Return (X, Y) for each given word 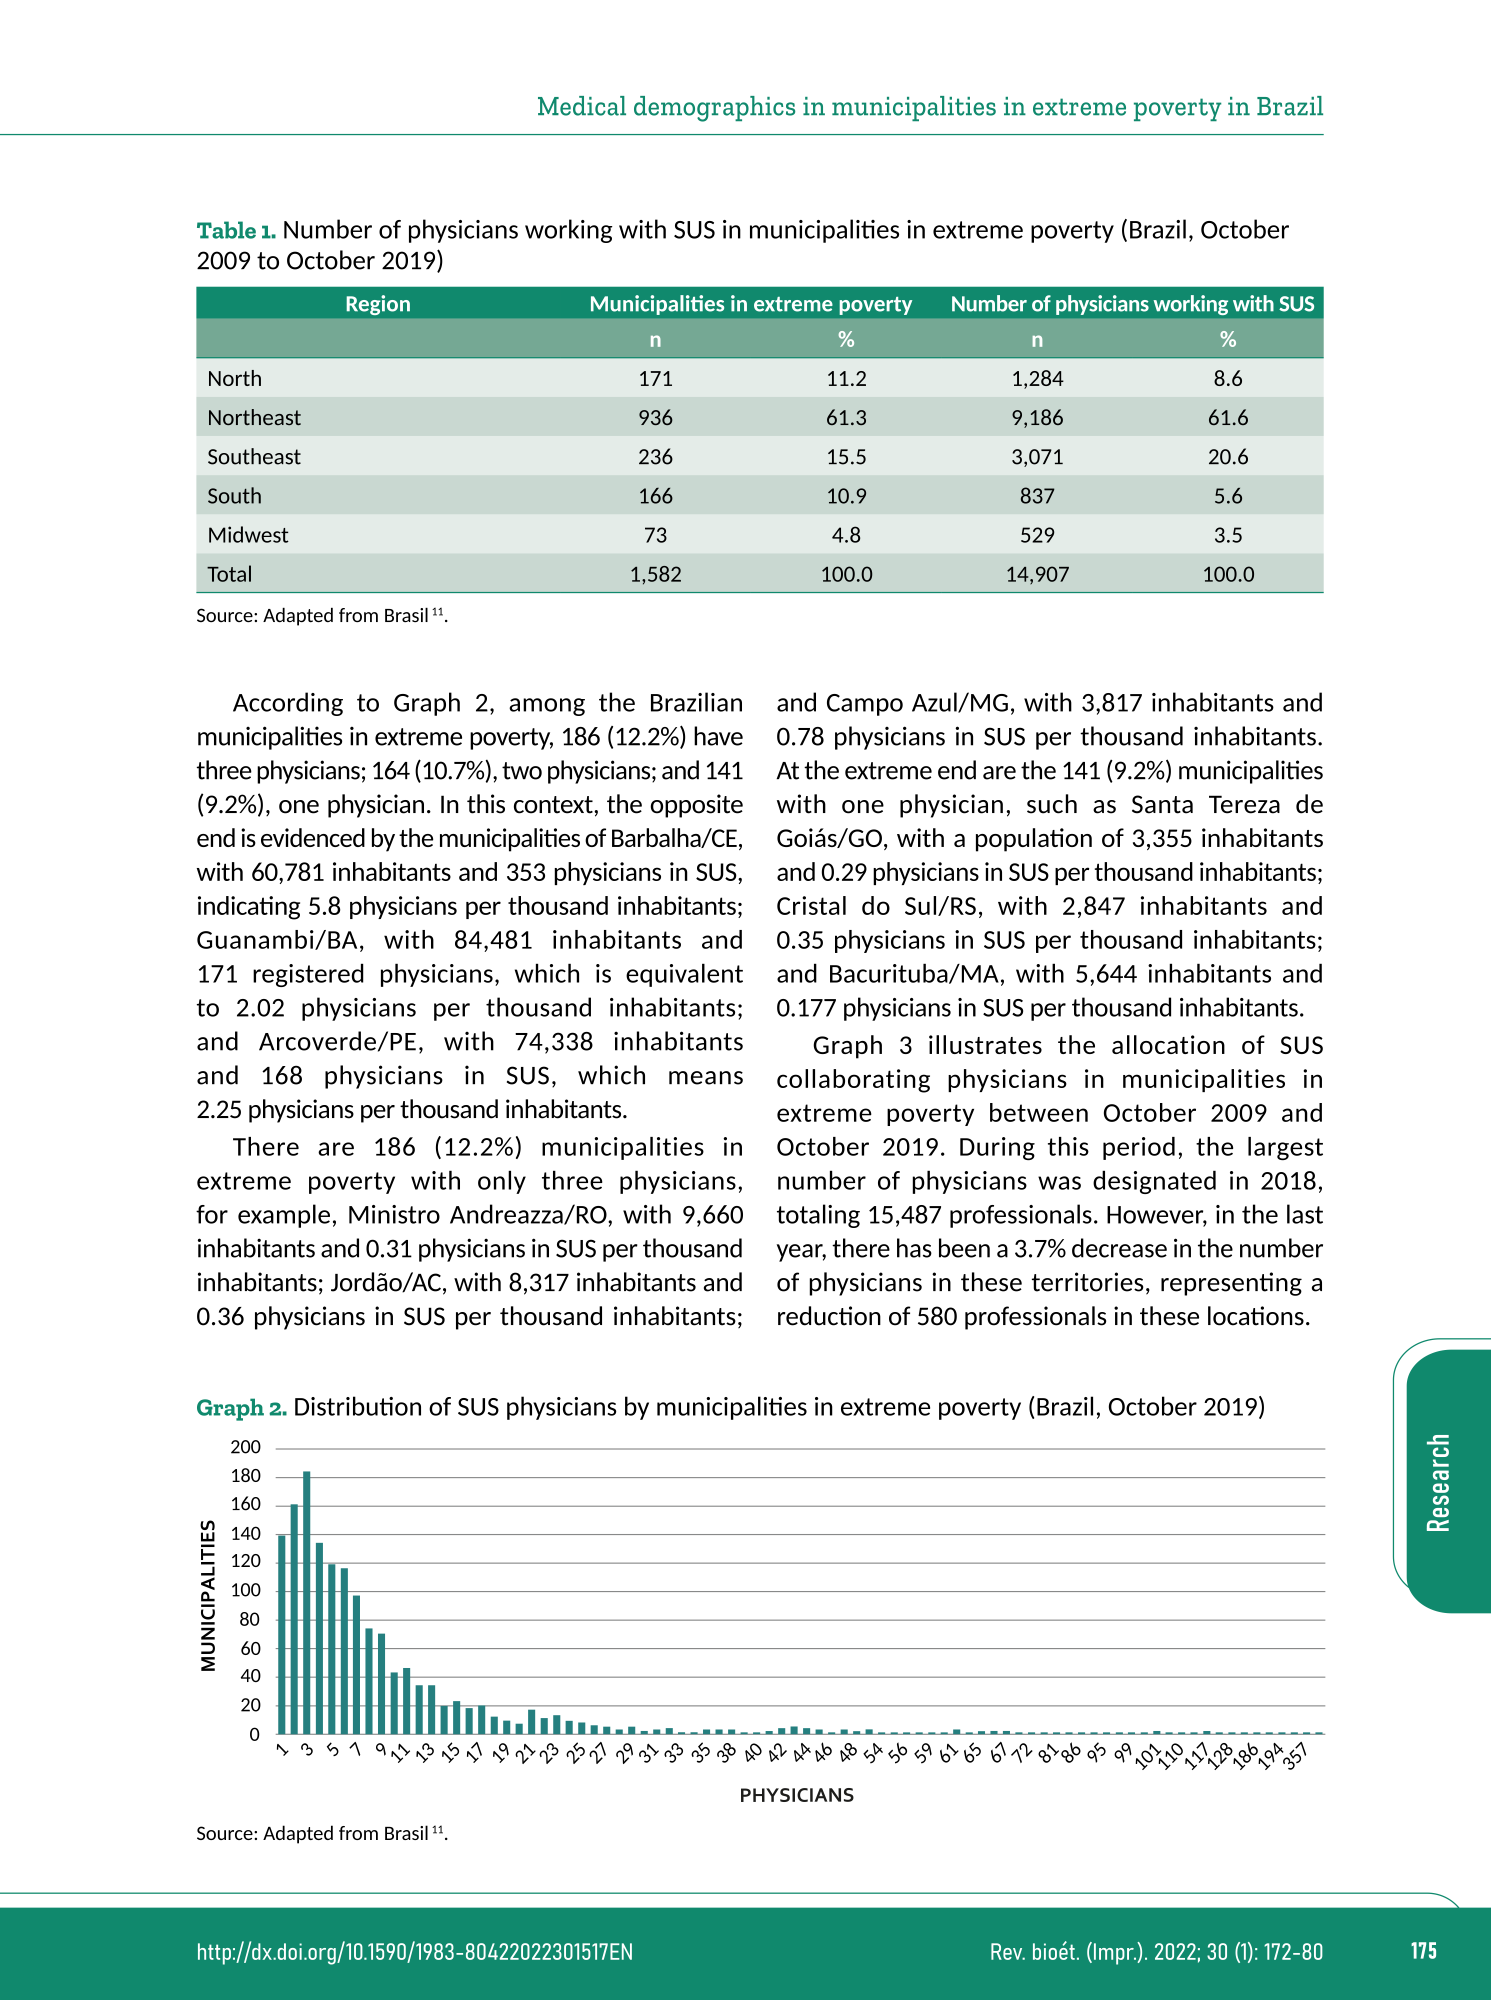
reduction (829, 1316)
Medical (582, 106)
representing (1231, 1284)
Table (226, 230)
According (288, 704)
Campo (865, 705)
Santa (1162, 804)
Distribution (358, 1406)
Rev (1008, 1951)
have (718, 736)
